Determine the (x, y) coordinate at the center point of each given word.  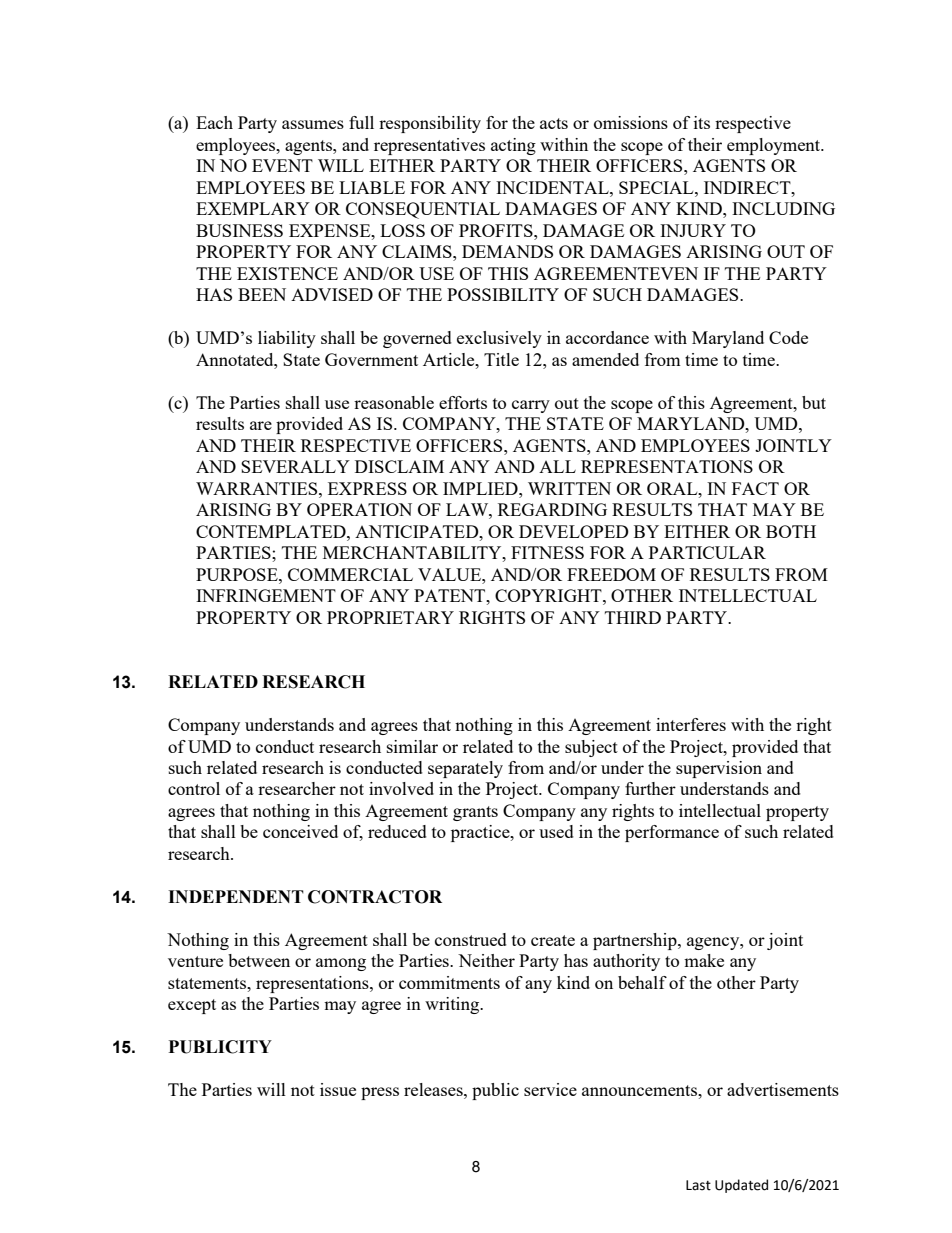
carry (531, 406)
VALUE (450, 574)
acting (513, 146)
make (704, 960)
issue (338, 1089)
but (814, 402)
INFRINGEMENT (266, 595)
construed (471, 939)
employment (775, 146)
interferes (691, 724)
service (550, 1089)
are (261, 425)
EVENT (282, 165)
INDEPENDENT (236, 896)
